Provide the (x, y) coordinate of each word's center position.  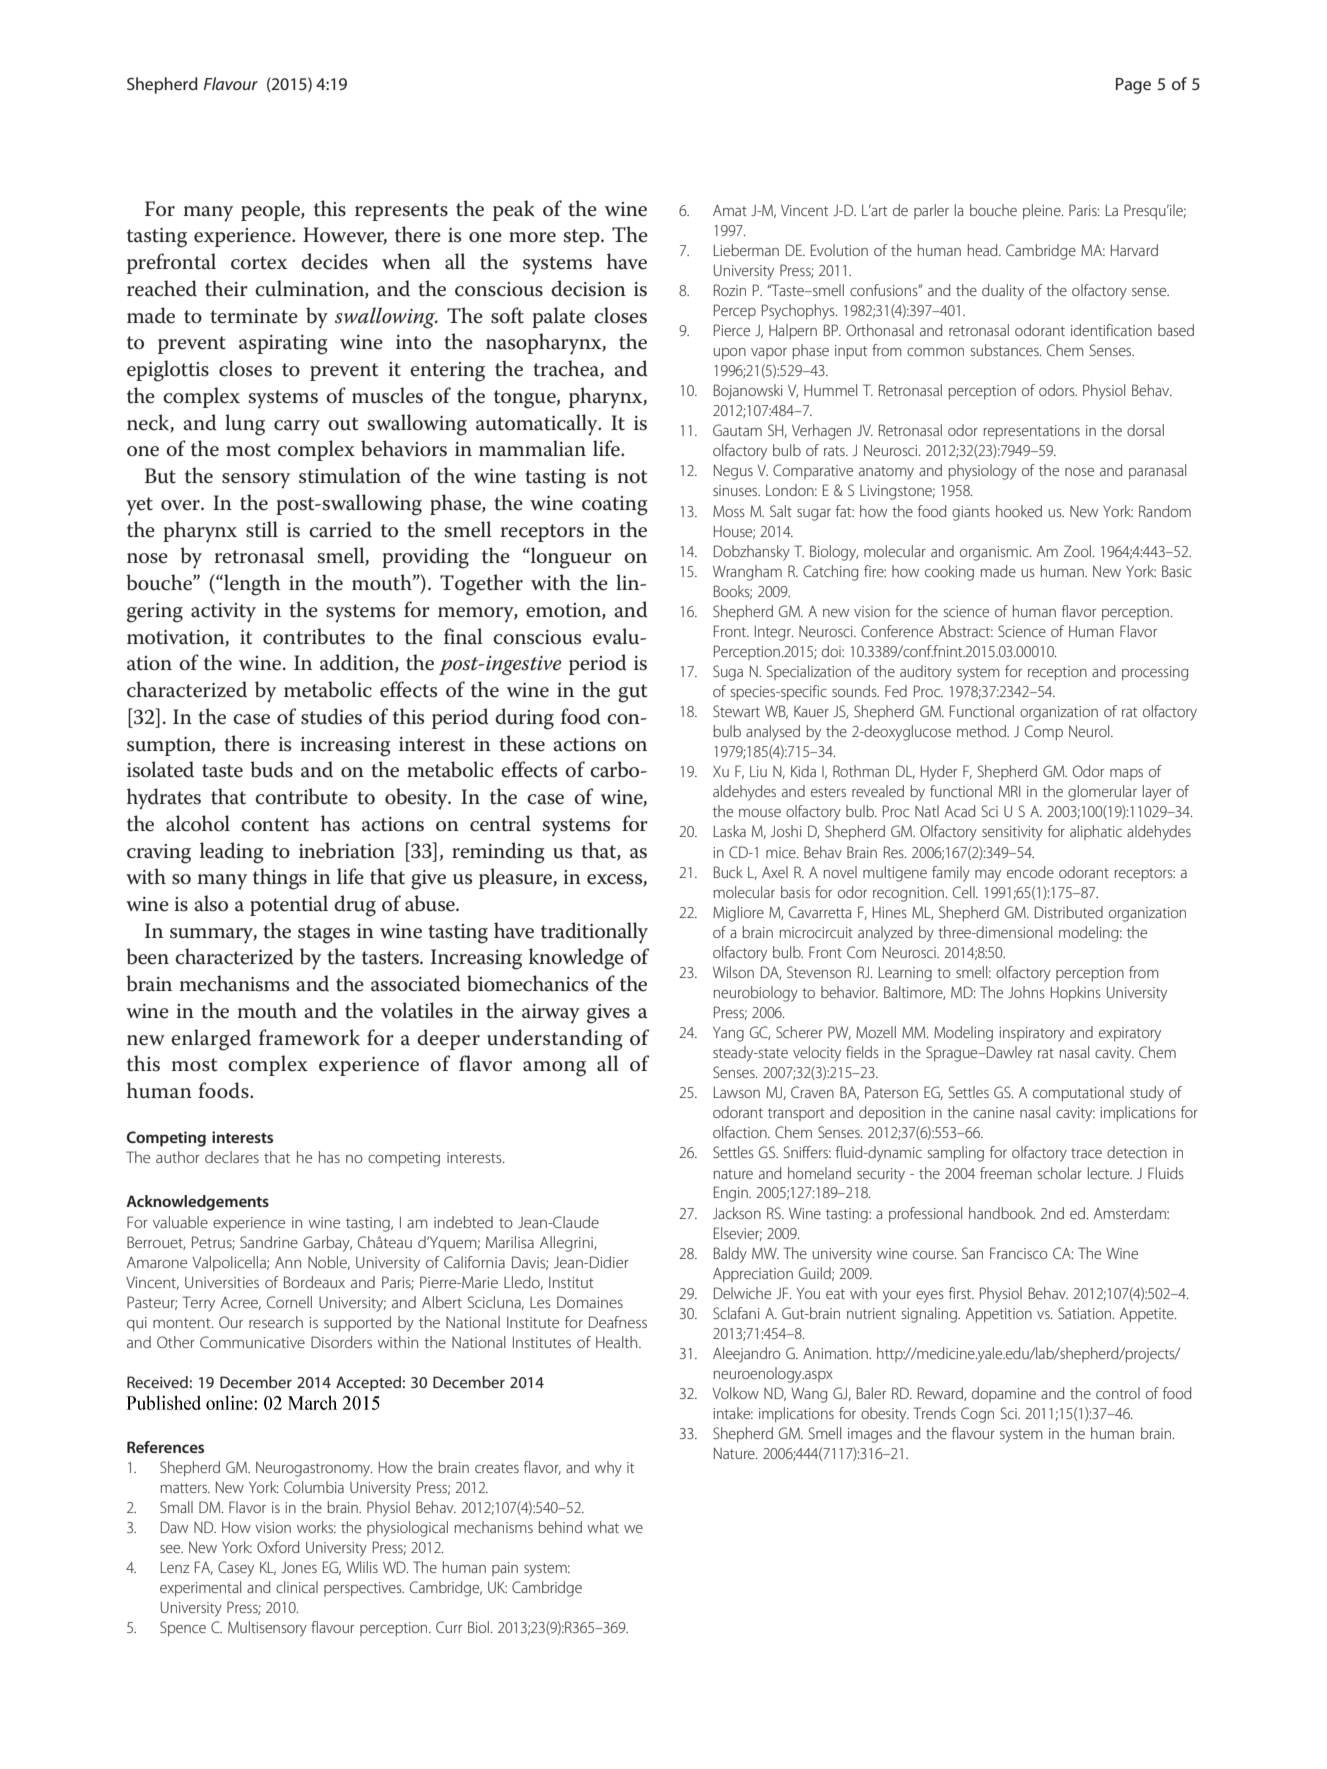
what (603, 1527)
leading (232, 853)
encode (1030, 872)
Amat (730, 210)
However (345, 236)
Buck (728, 872)
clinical (297, 1587)
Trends (934, 1413)
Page (1133, 86)
